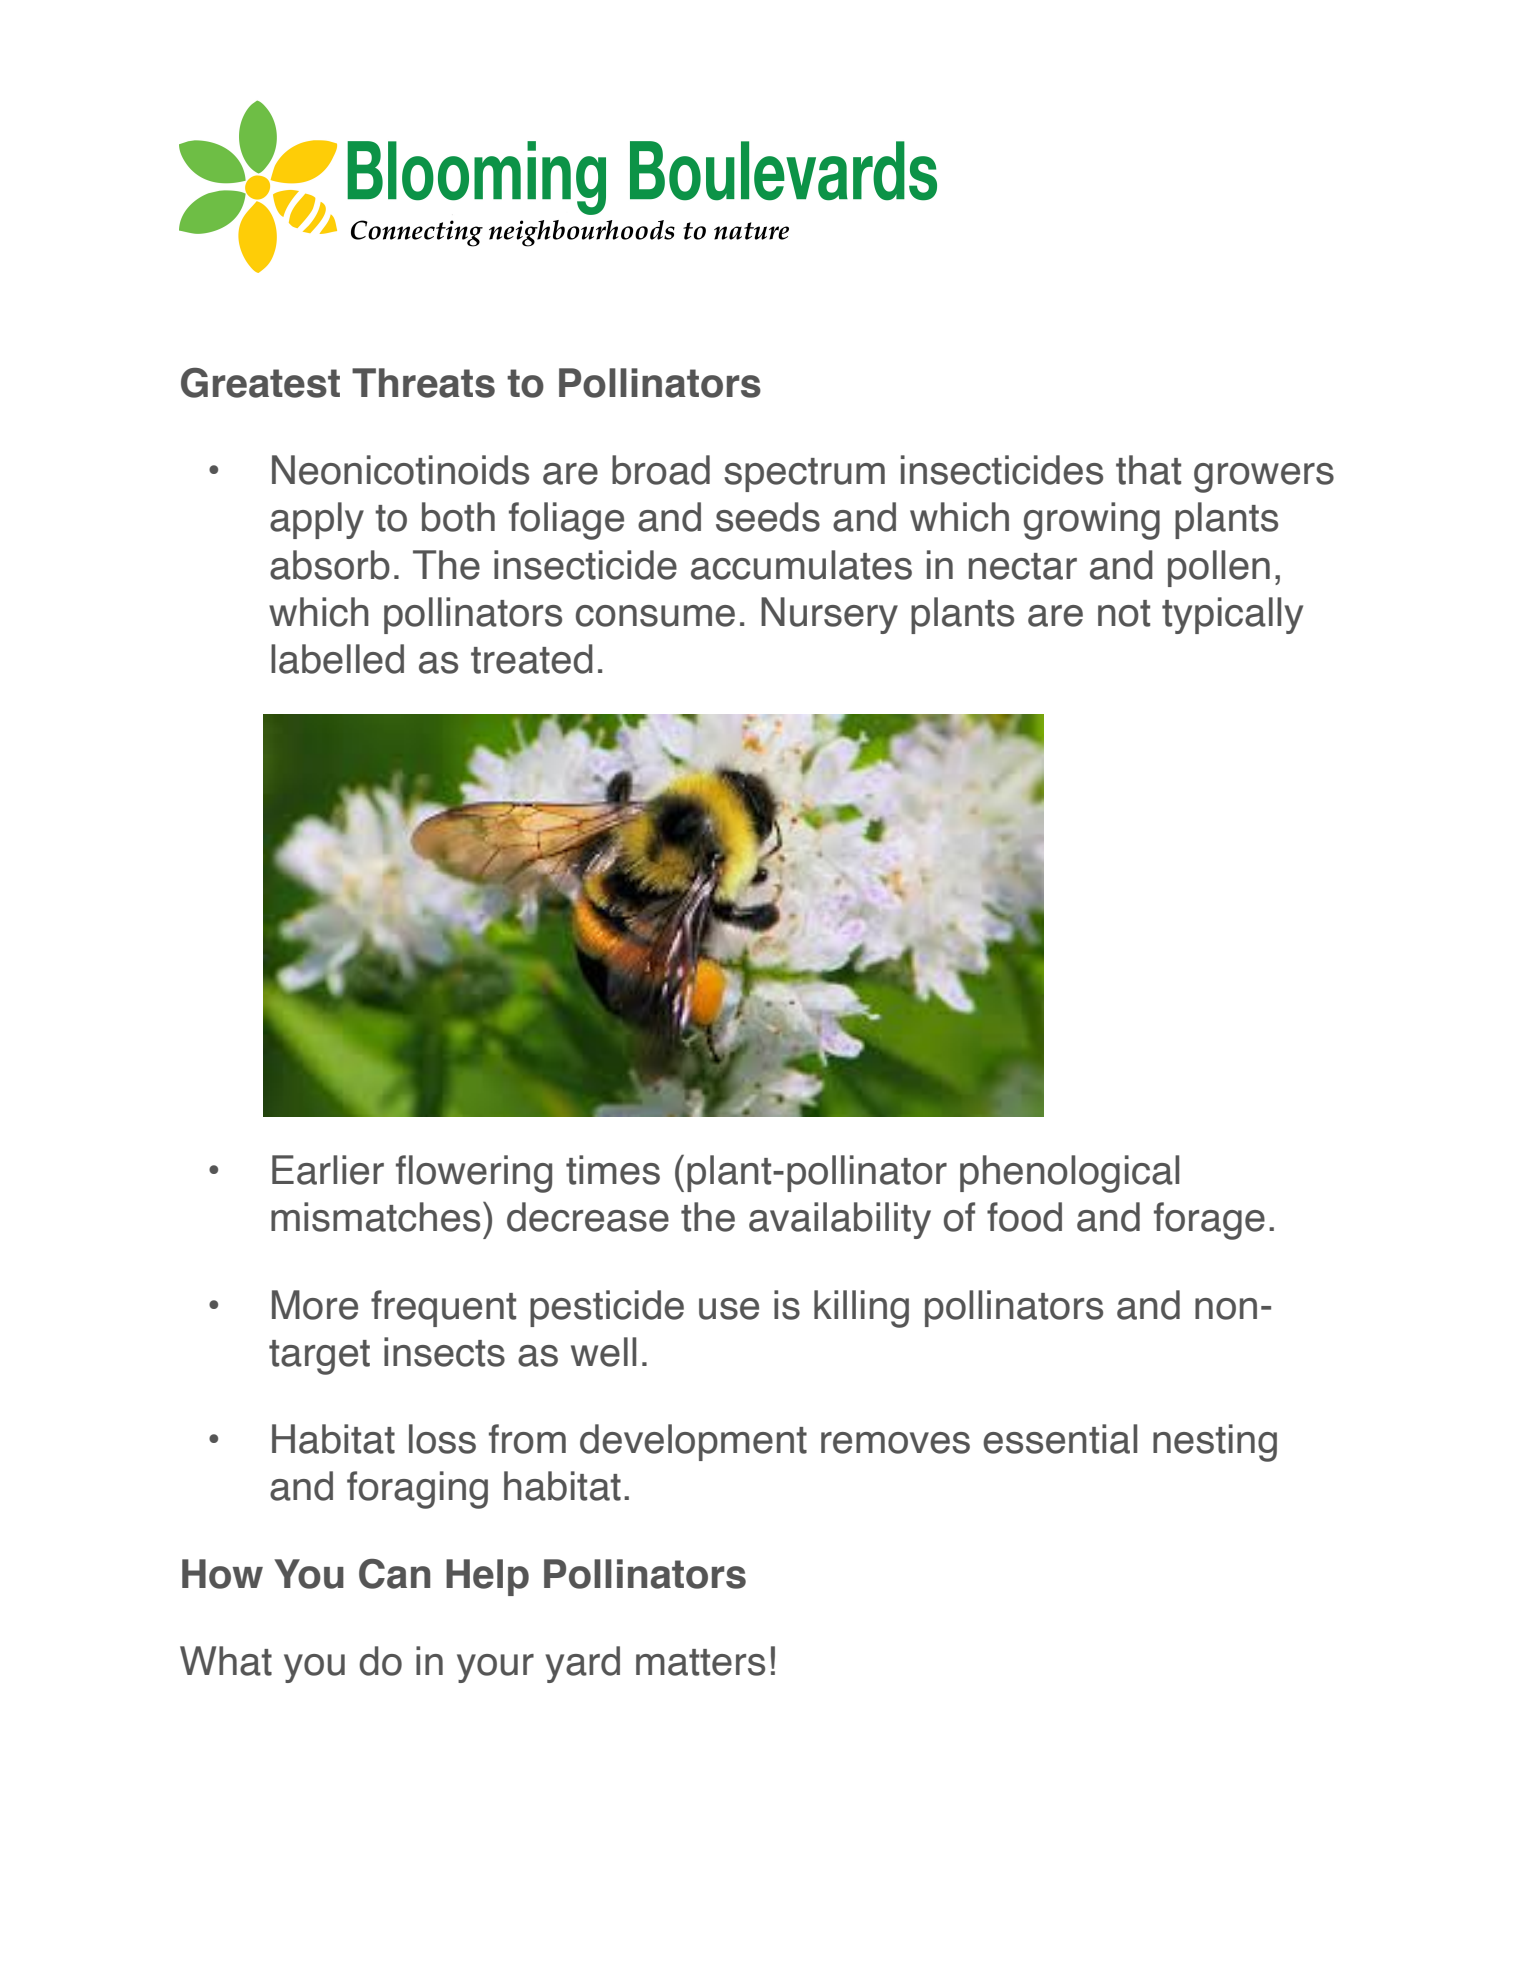 This screenshot has width=1525, height=1973. I want to click on consume, so click(655, 616).
